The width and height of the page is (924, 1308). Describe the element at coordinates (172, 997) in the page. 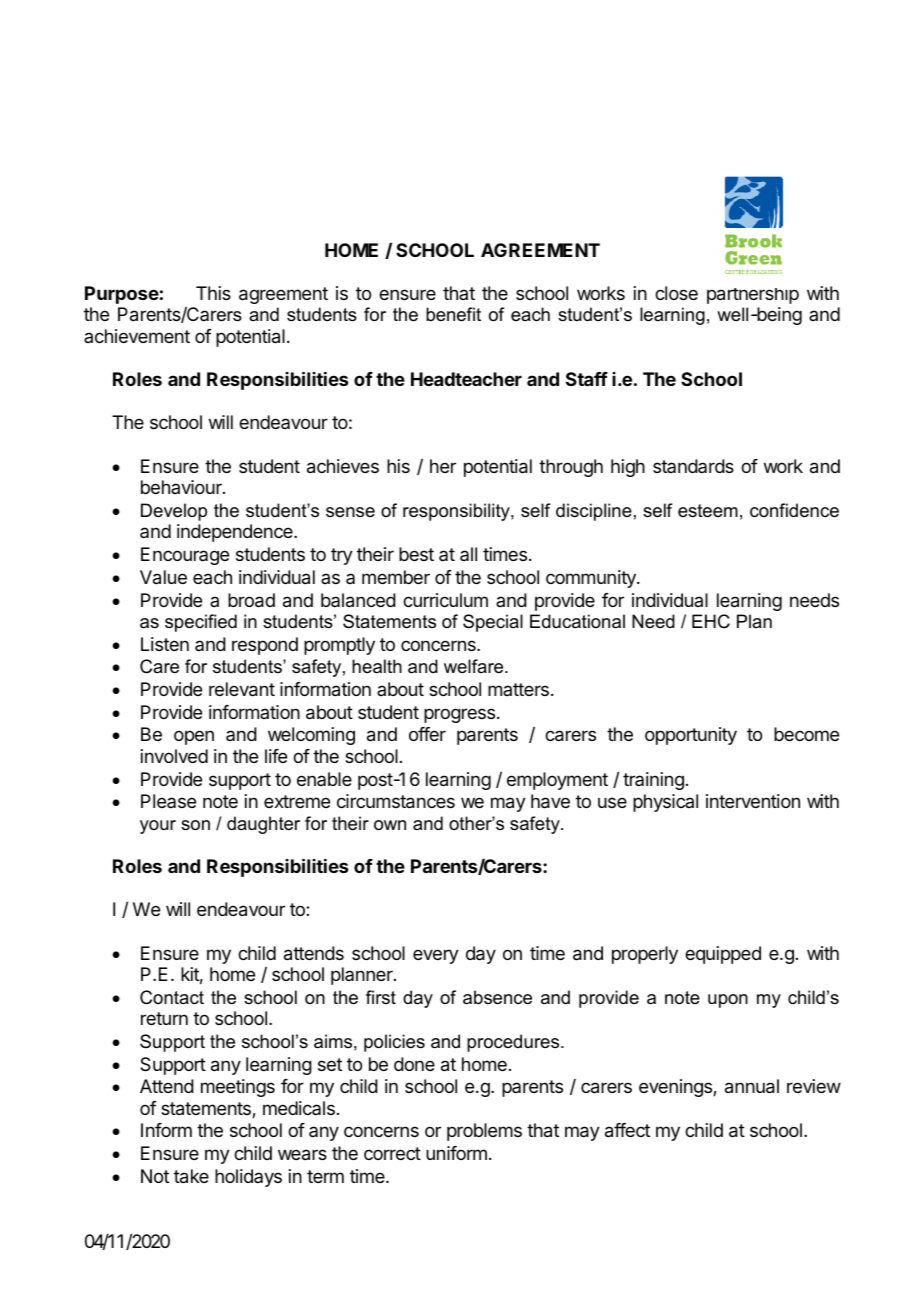

I see `Contact` at that location.
